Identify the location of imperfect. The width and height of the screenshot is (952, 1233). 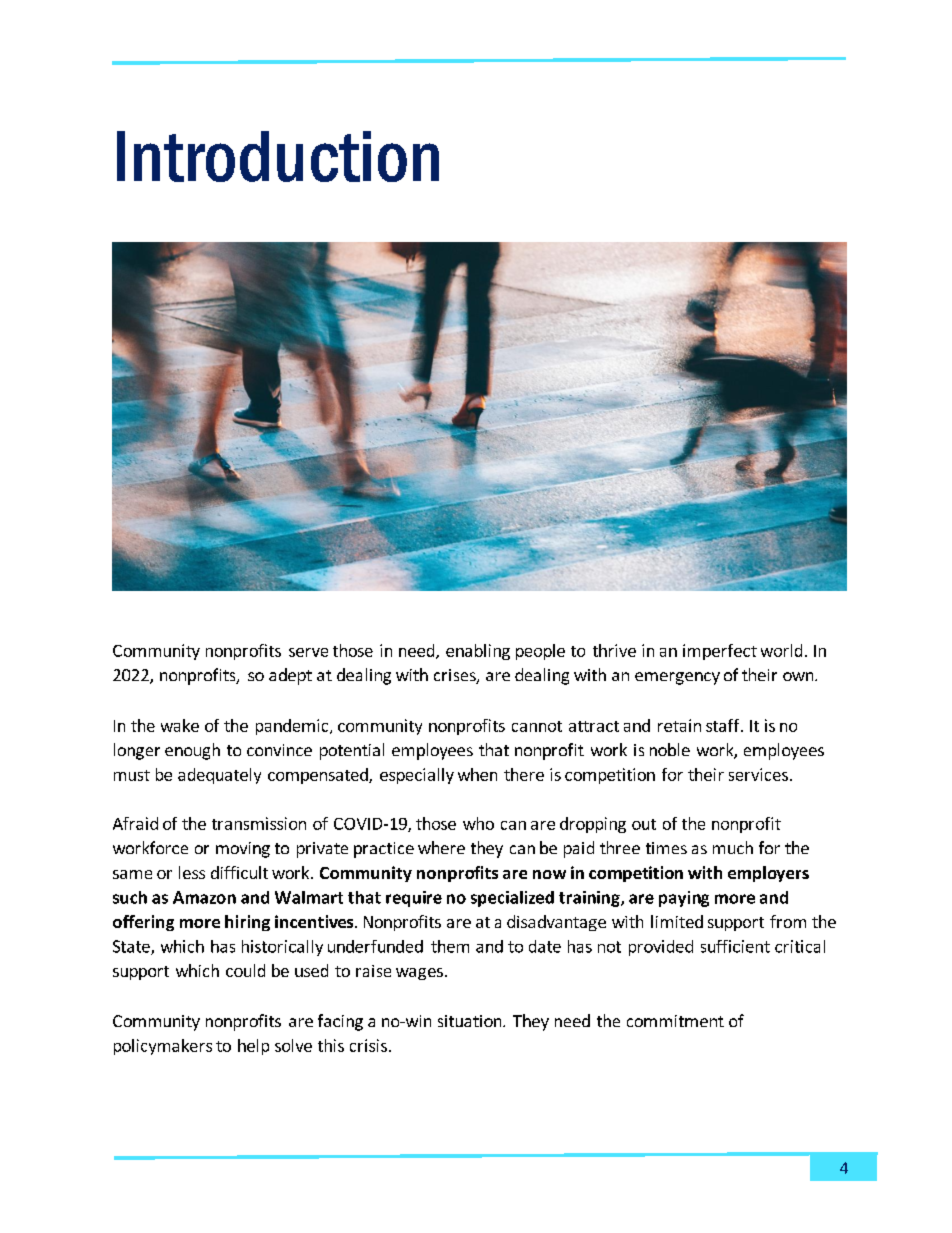
(720, 652).
